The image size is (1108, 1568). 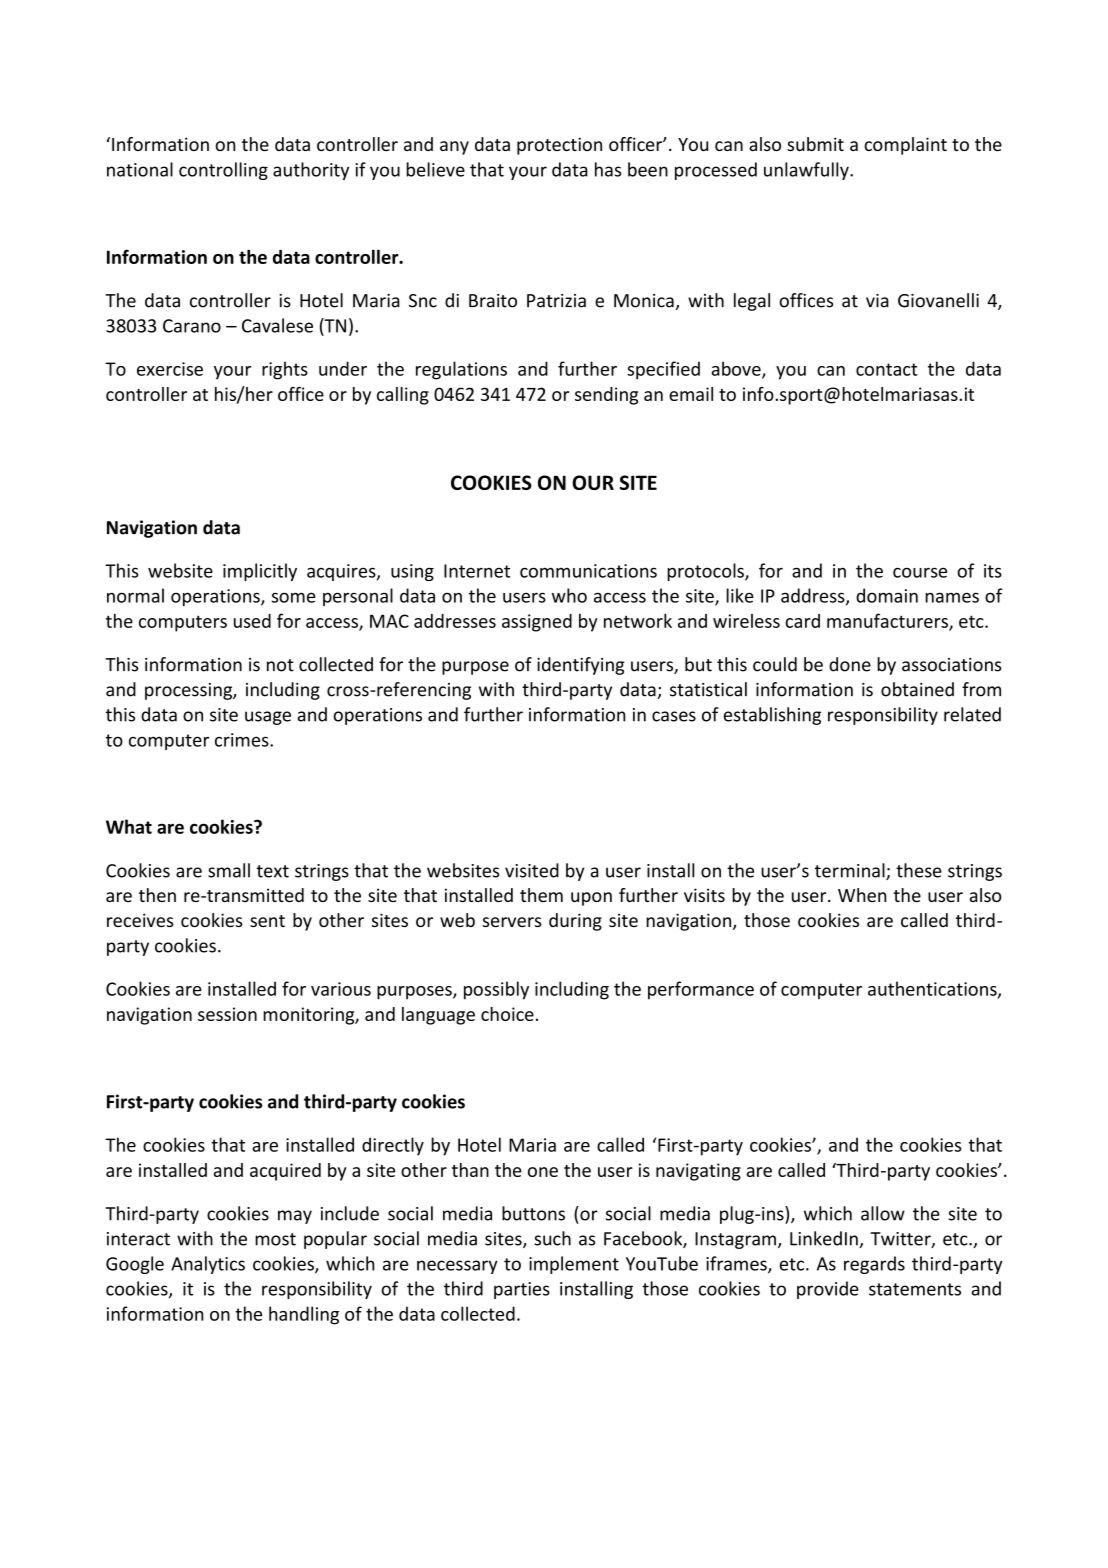 What do you see at coordinates (267, 921) in the screenshot?
I see `sent` at bounding box center [267, 921].
